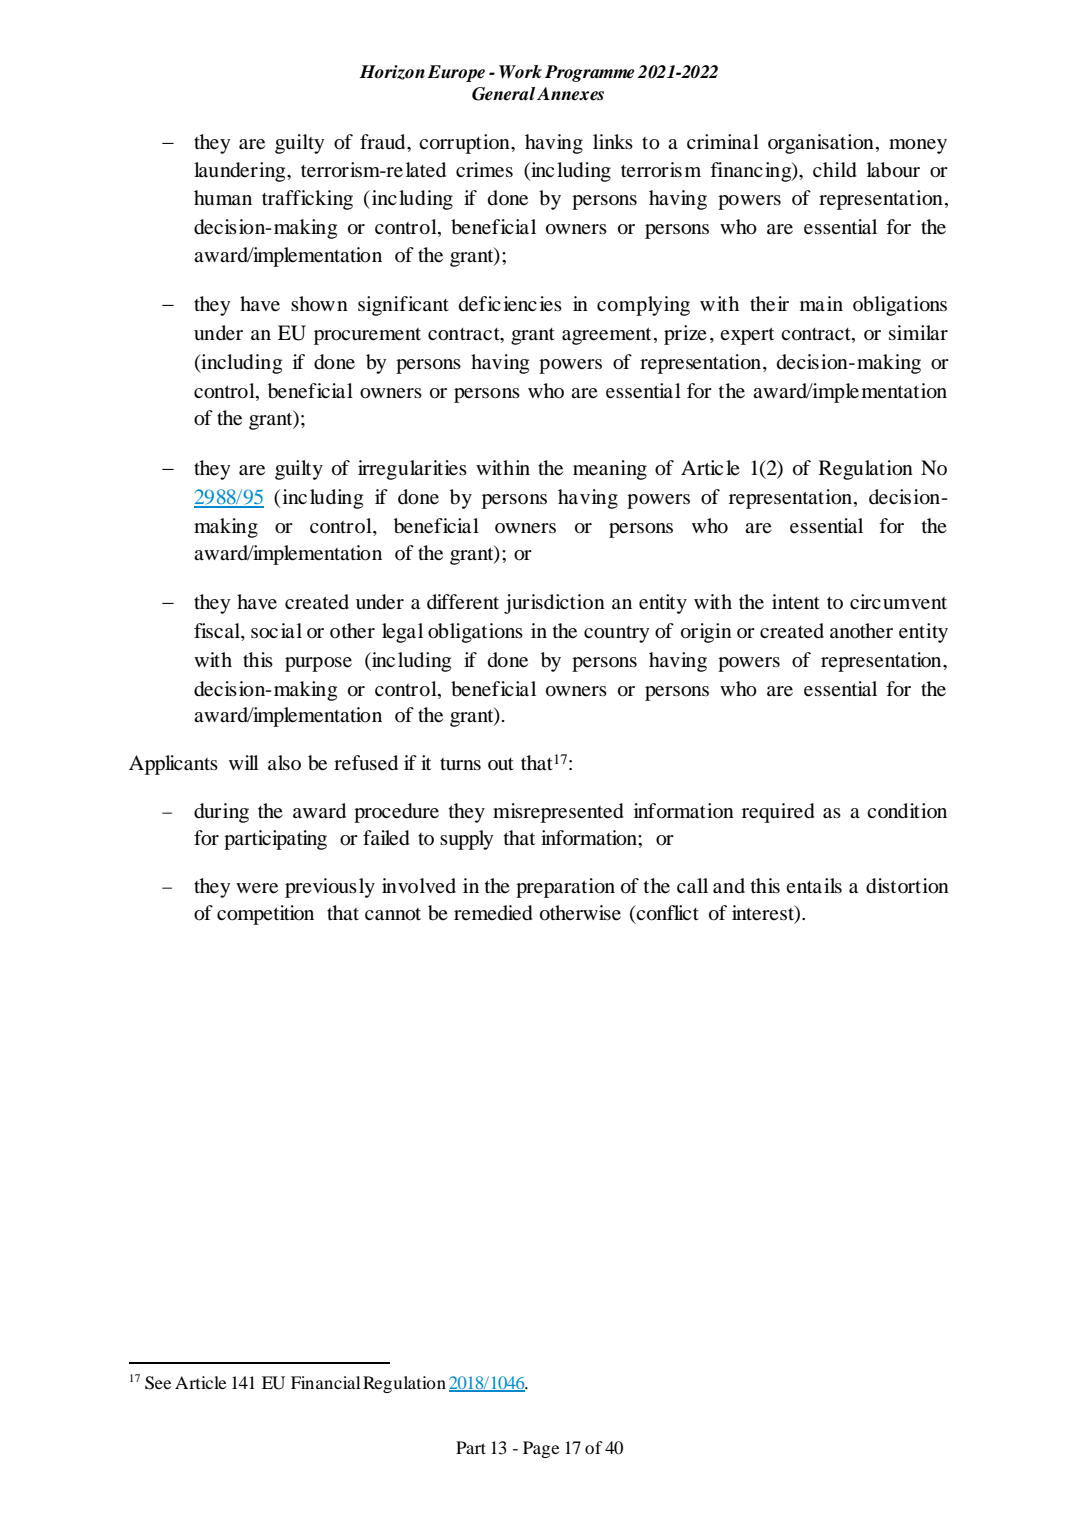  Describe the element at coordinates (565, 888) in the page. I see `preparation` at that location.
